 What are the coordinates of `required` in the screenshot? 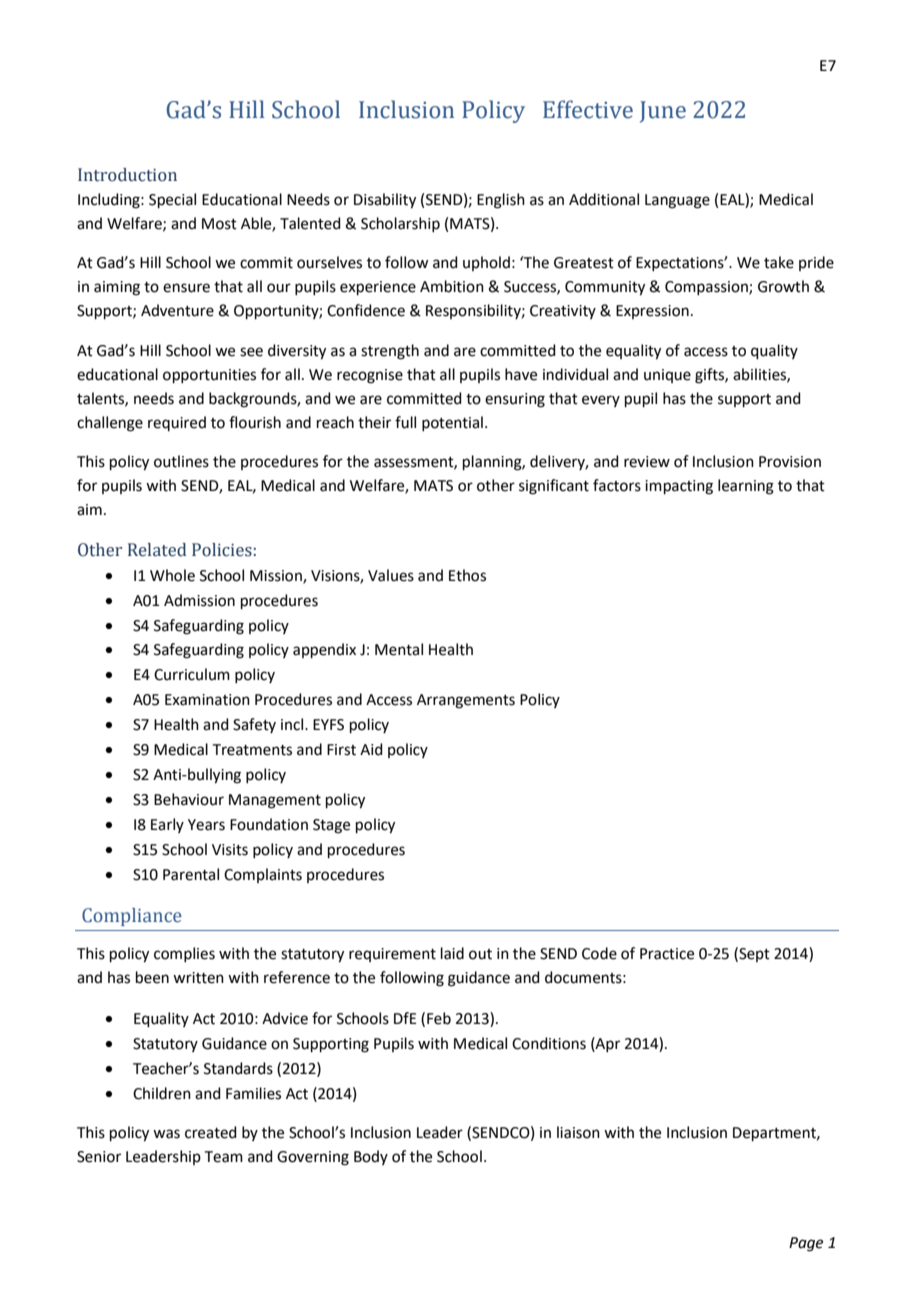 It's located at (177, 423).
